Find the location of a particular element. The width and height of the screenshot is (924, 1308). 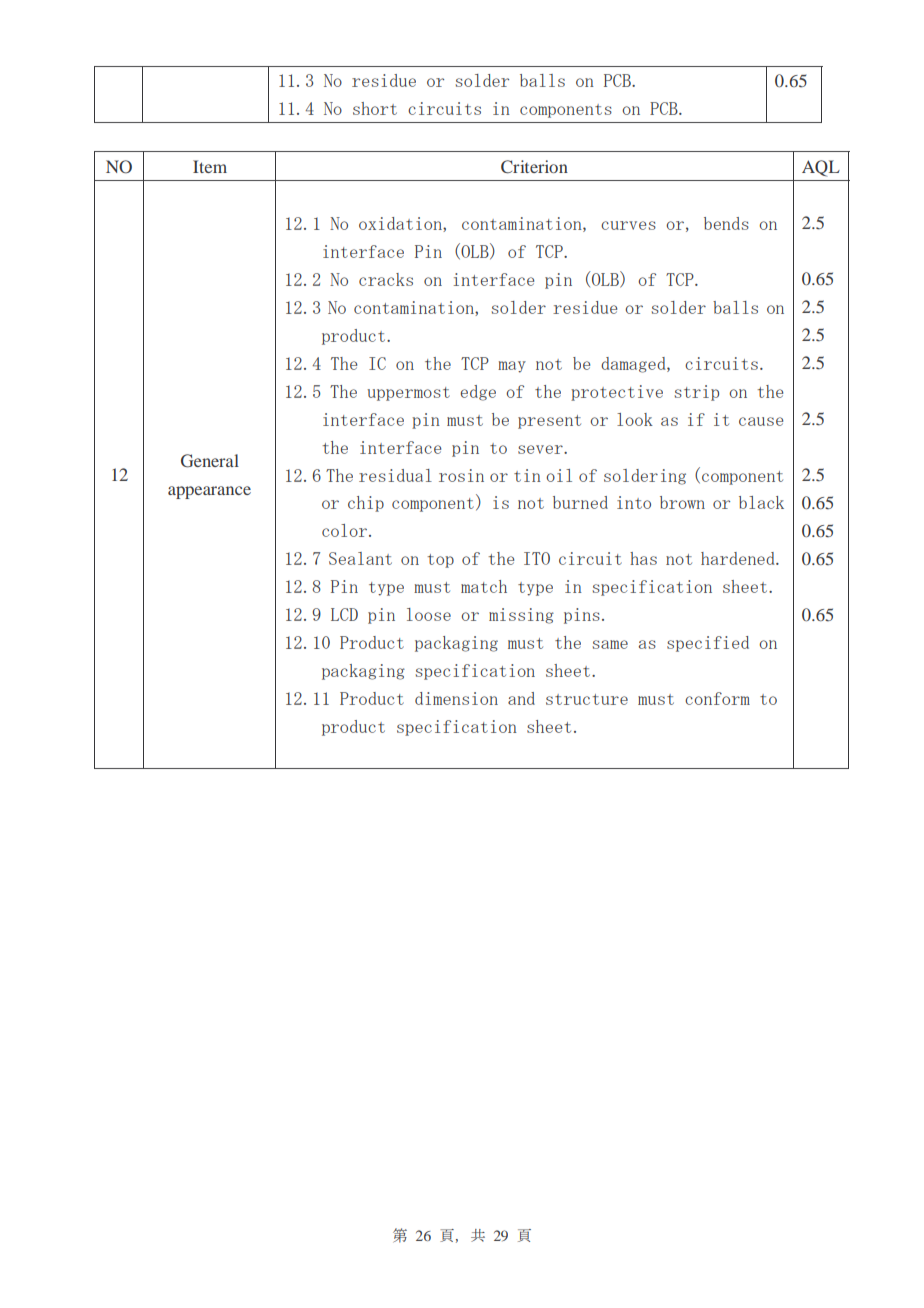

Sealant is located at coordinates (360, 558).
